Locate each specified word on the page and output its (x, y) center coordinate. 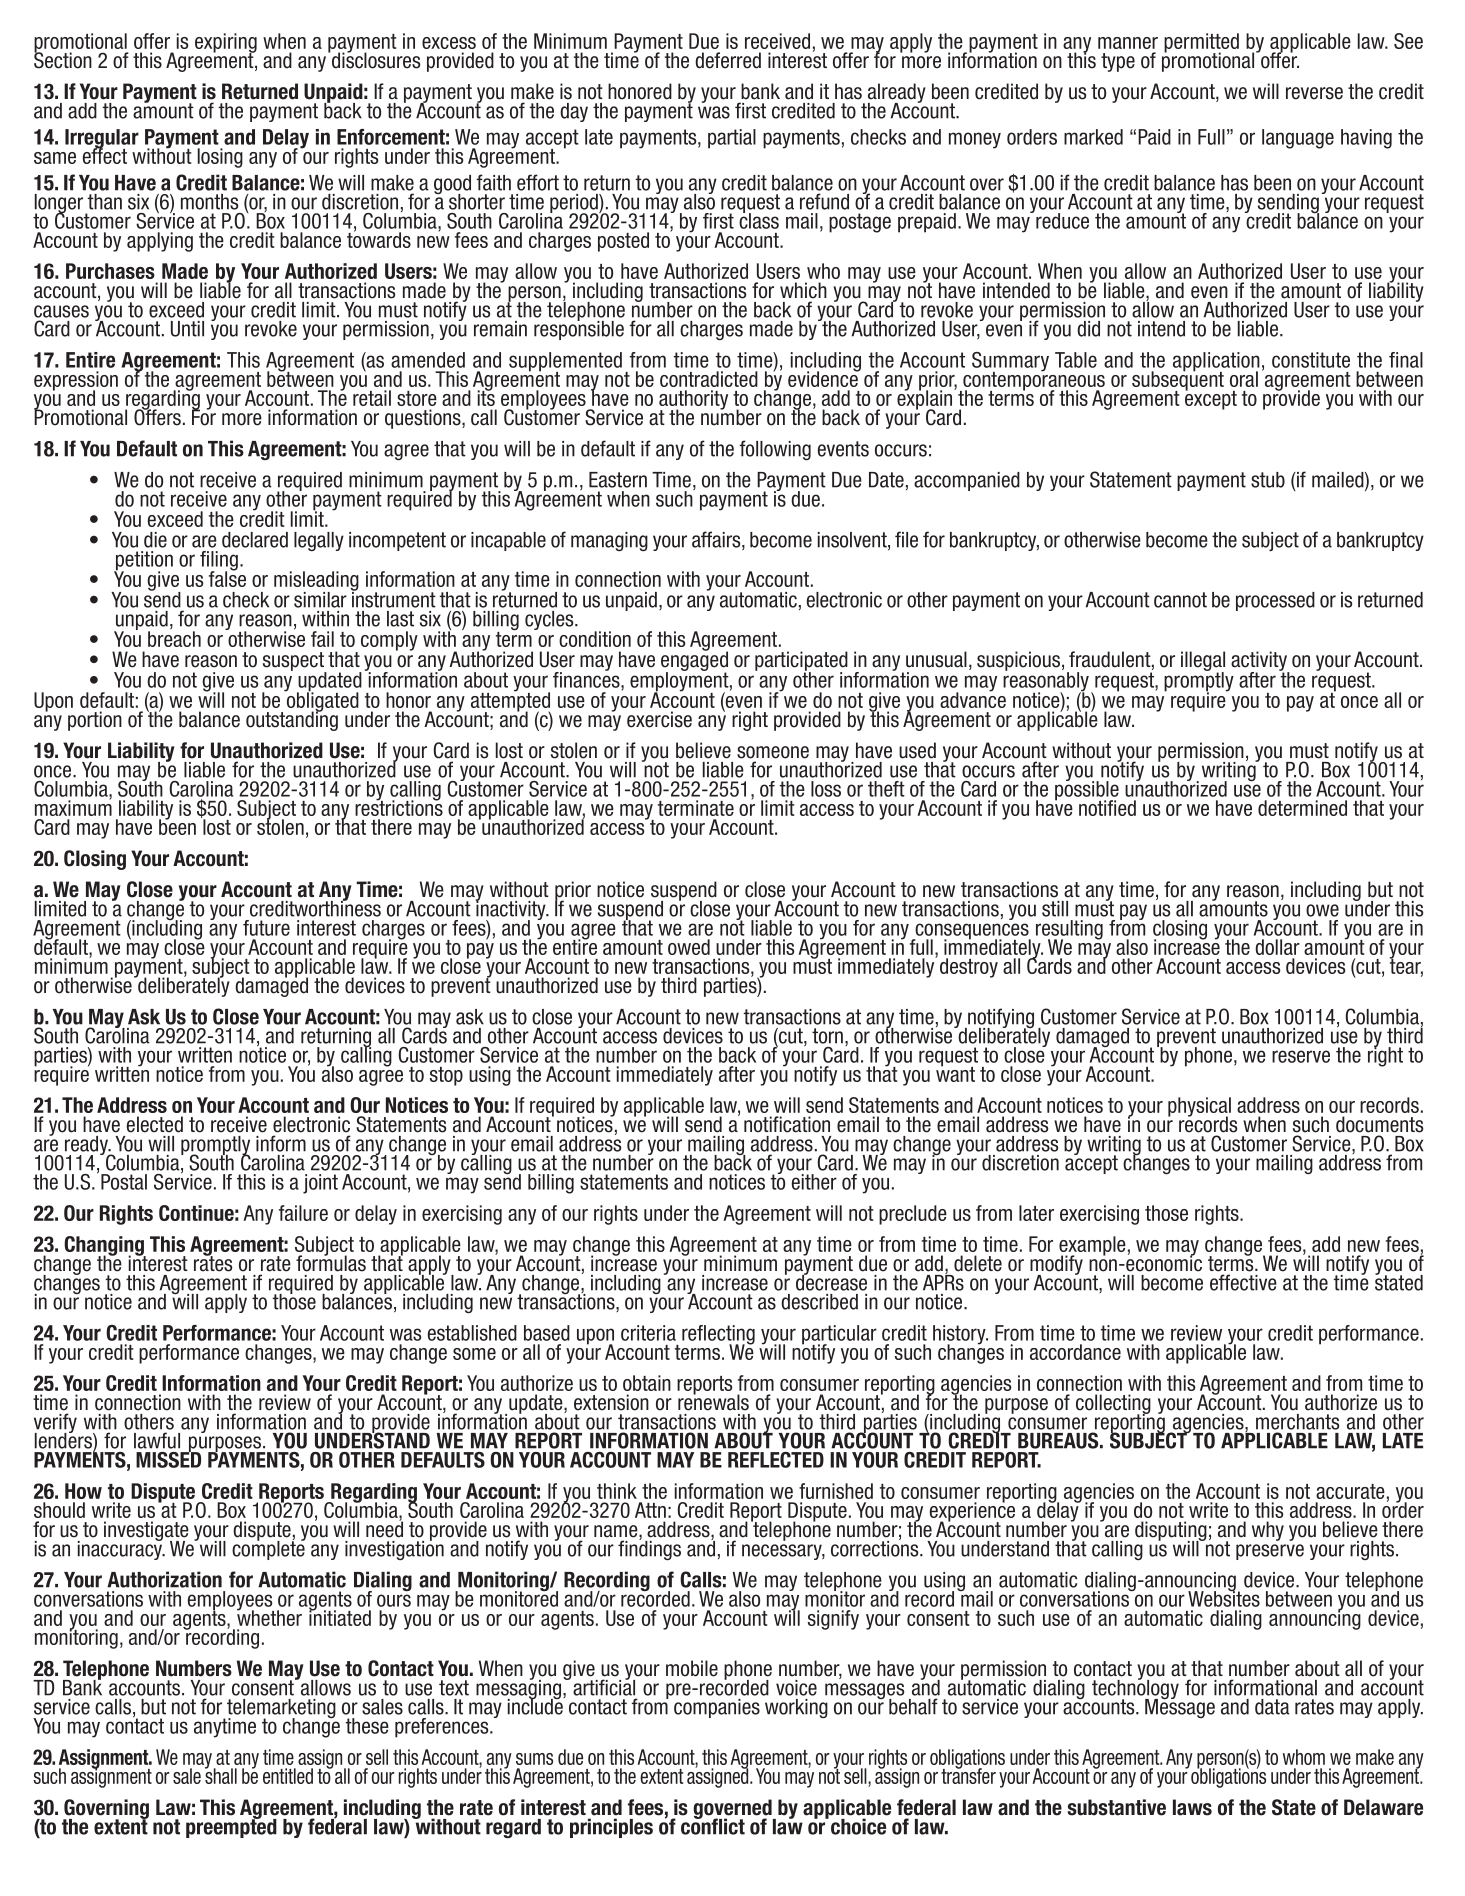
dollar (1277, 947)
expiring (226, 44)
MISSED (168, 1458)
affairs (717, 540)
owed (689, 947)
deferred (728, 60)
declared (255, 540)
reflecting (718, 1336)
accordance (1075, 1352)
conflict (713, 1825)
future (266, 928)
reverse (1314, 93)
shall (221, 1775)
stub (1268, 480)
